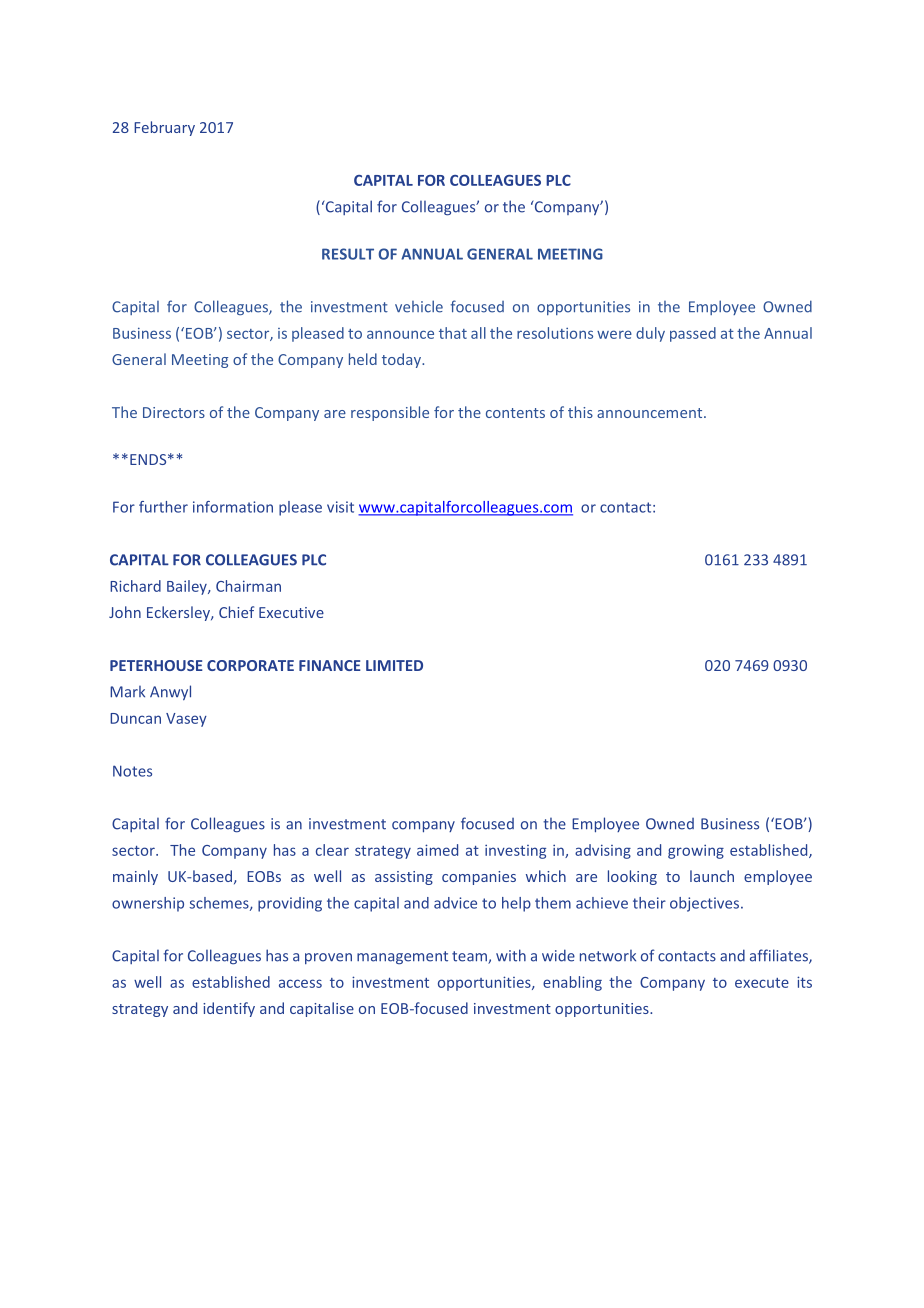  What do you see at coordinates (340, 507) in the image?
I see `visit` at bounding box center [340, 507].
